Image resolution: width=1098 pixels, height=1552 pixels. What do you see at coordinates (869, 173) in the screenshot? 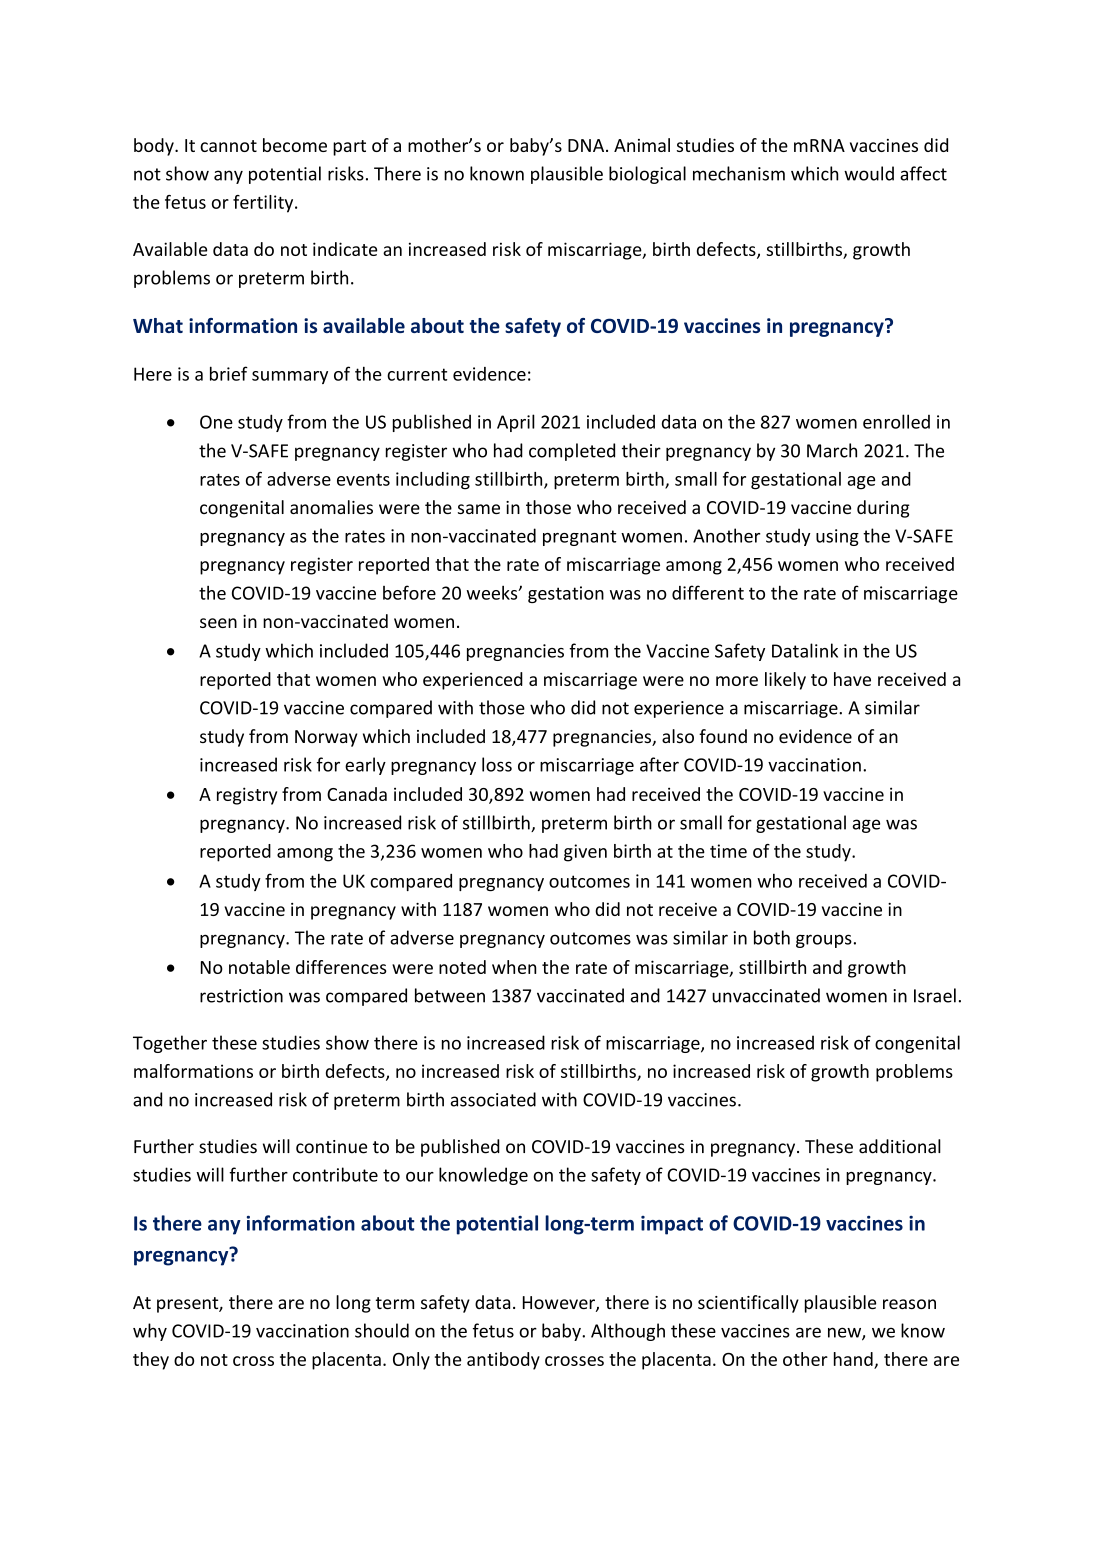
I see `would` at bounding box center [869, 173].
